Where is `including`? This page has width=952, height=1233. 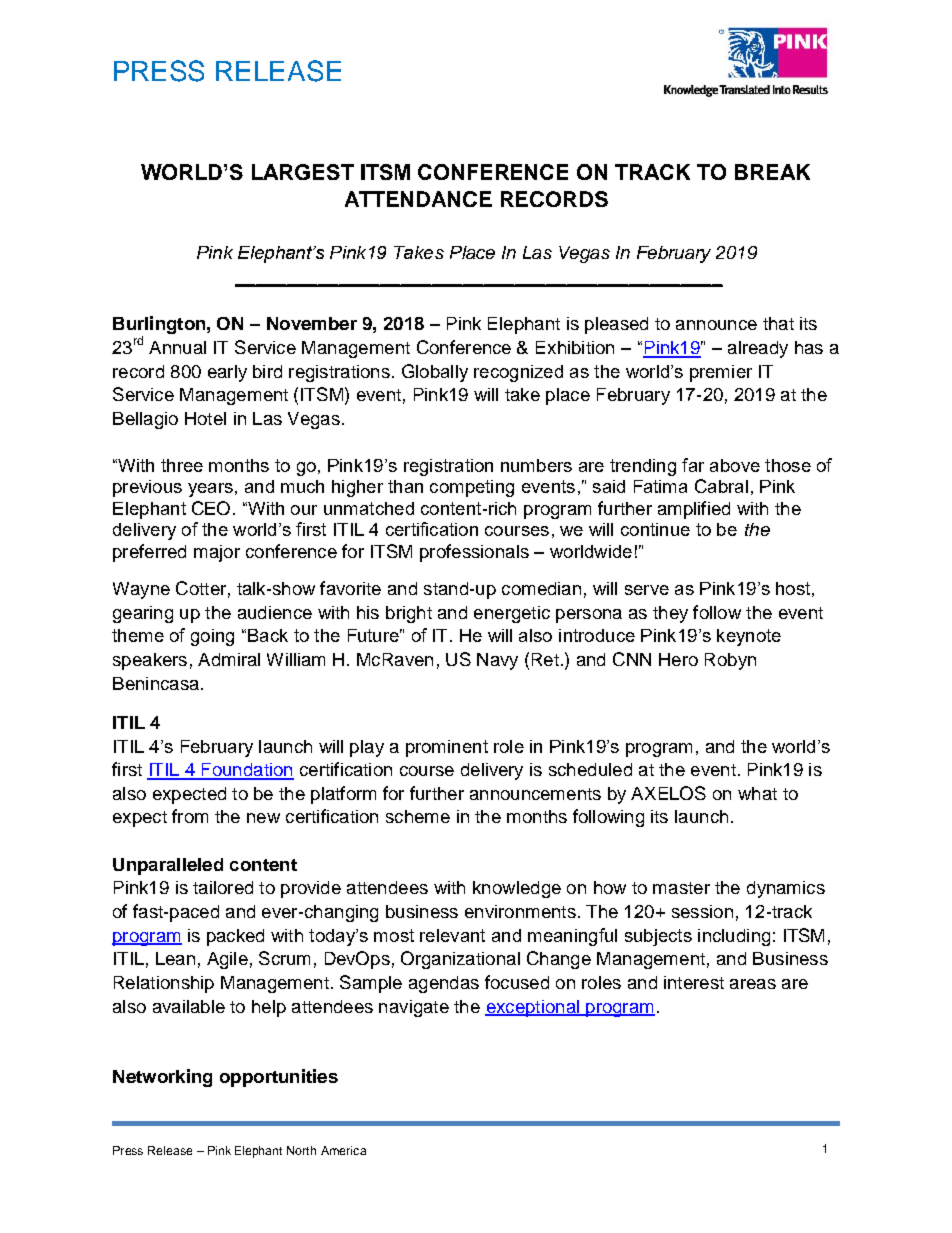
including is located at coordinates (734, 937).
